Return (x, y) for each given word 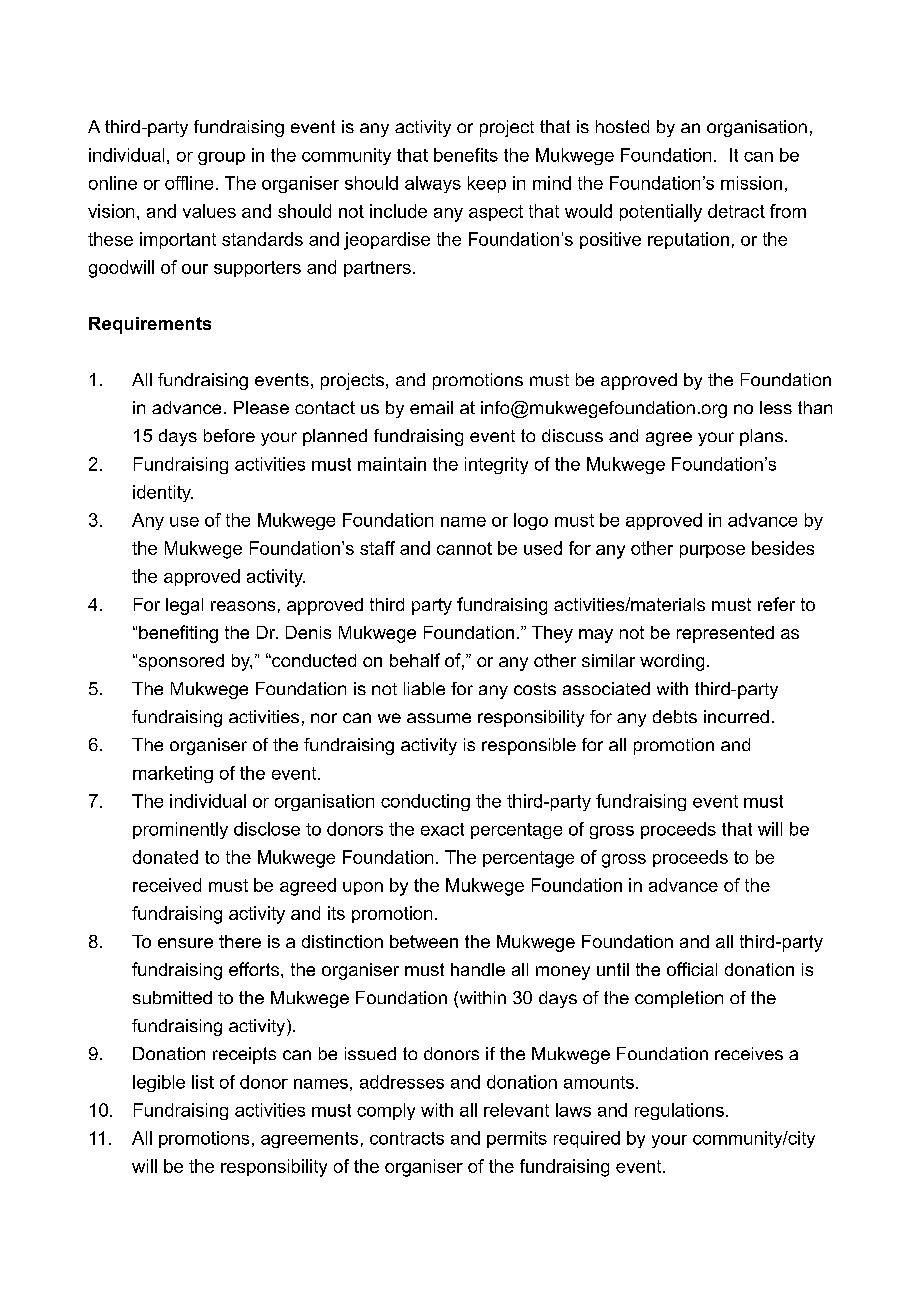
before (229, 435)
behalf (415, 660)
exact (442, 829)
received (167, 885)
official (692, 969)
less (776, 407)
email (431, 407)
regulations (679, 1111)
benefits (466, 155)
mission (751, 183)
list (203, 1082)
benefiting (178, 634)
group (221, 158)
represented (725, 634)
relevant (516, 1110)
